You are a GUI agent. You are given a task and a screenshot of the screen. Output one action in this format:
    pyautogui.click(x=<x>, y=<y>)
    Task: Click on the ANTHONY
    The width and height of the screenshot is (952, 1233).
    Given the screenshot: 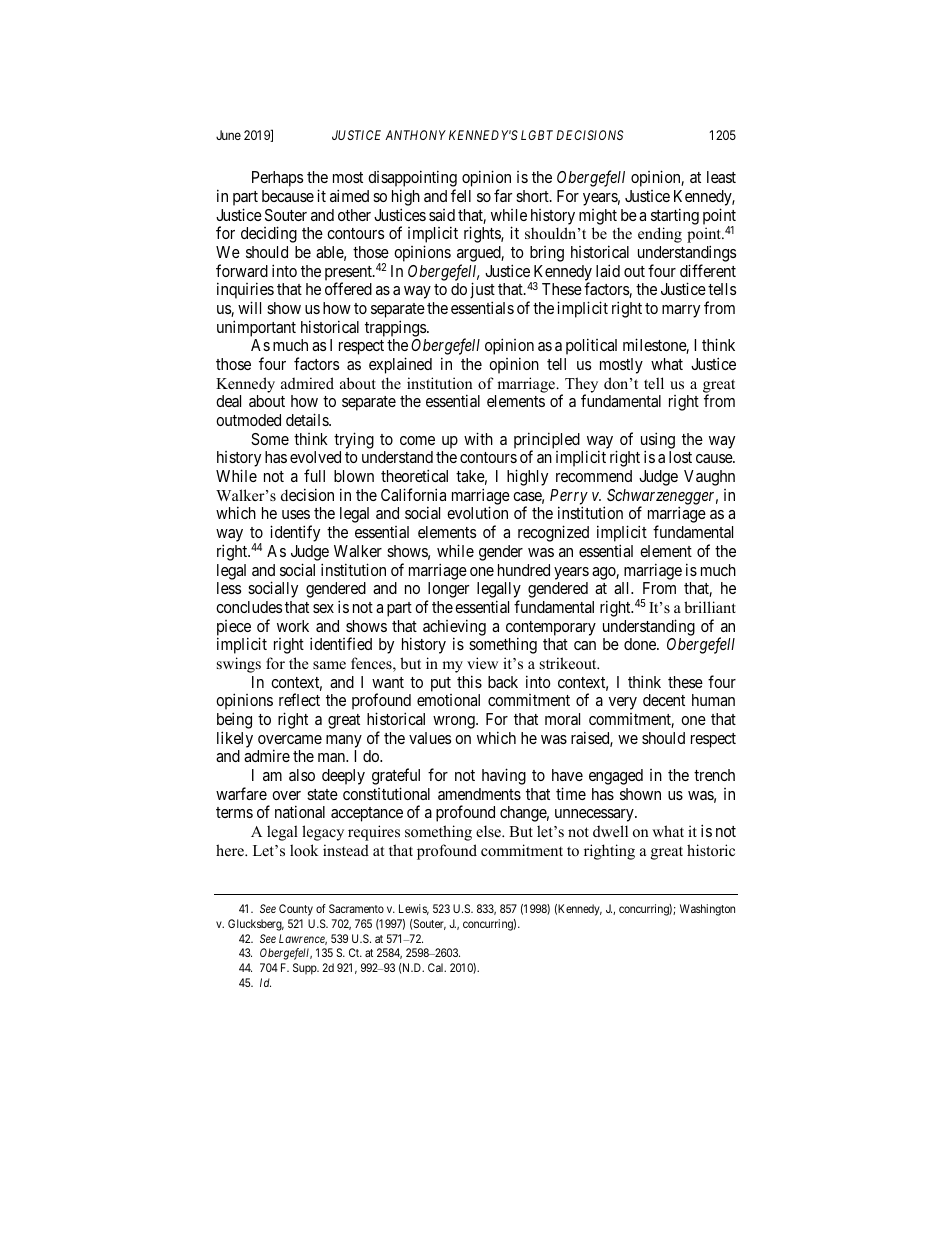 What is the action you would take?
    pyautogui.click(x=415, y=135)
